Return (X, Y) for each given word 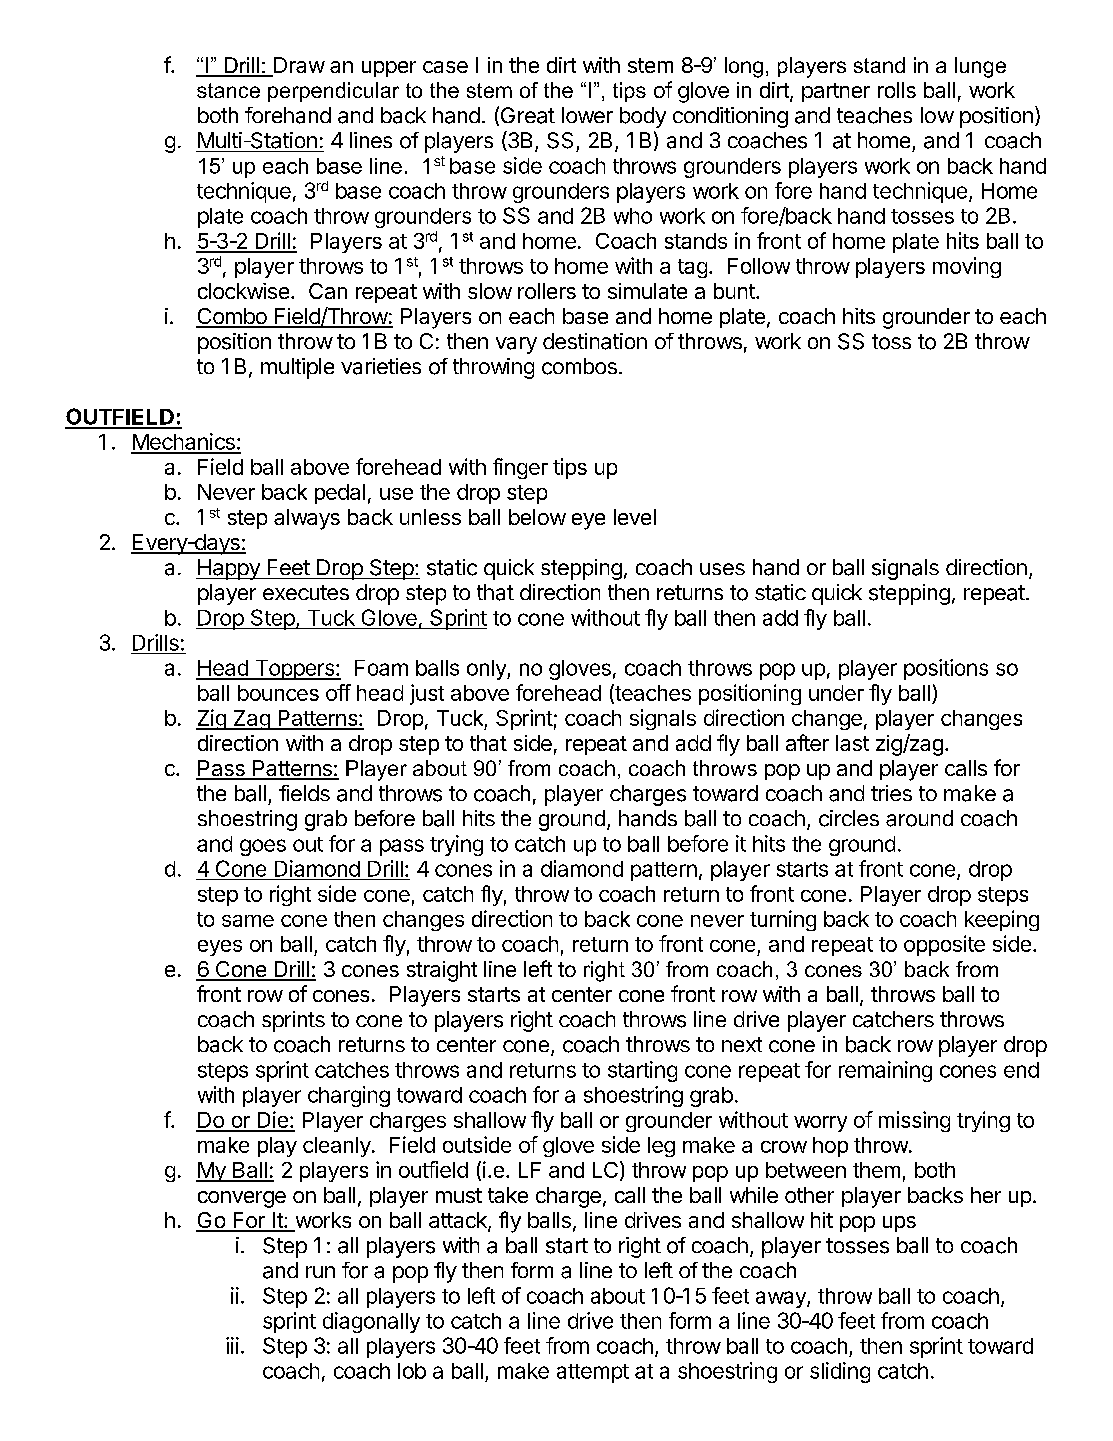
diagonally (371, 1322)
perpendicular (333, 92)
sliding (840, 1372)
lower (587, 115)
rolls (897, 90)
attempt (593, 1373)
